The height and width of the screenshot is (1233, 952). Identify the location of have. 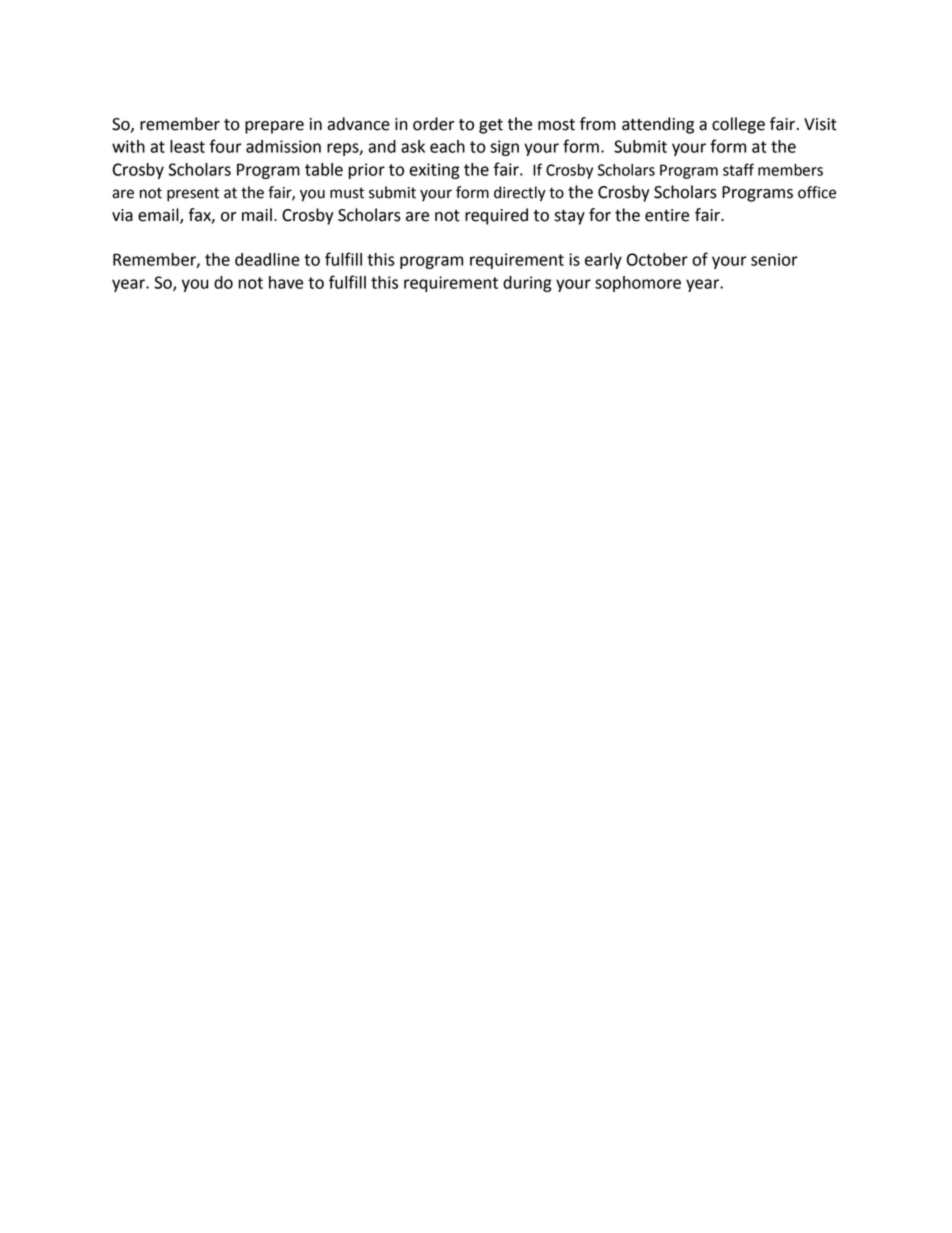
(286, 282).
